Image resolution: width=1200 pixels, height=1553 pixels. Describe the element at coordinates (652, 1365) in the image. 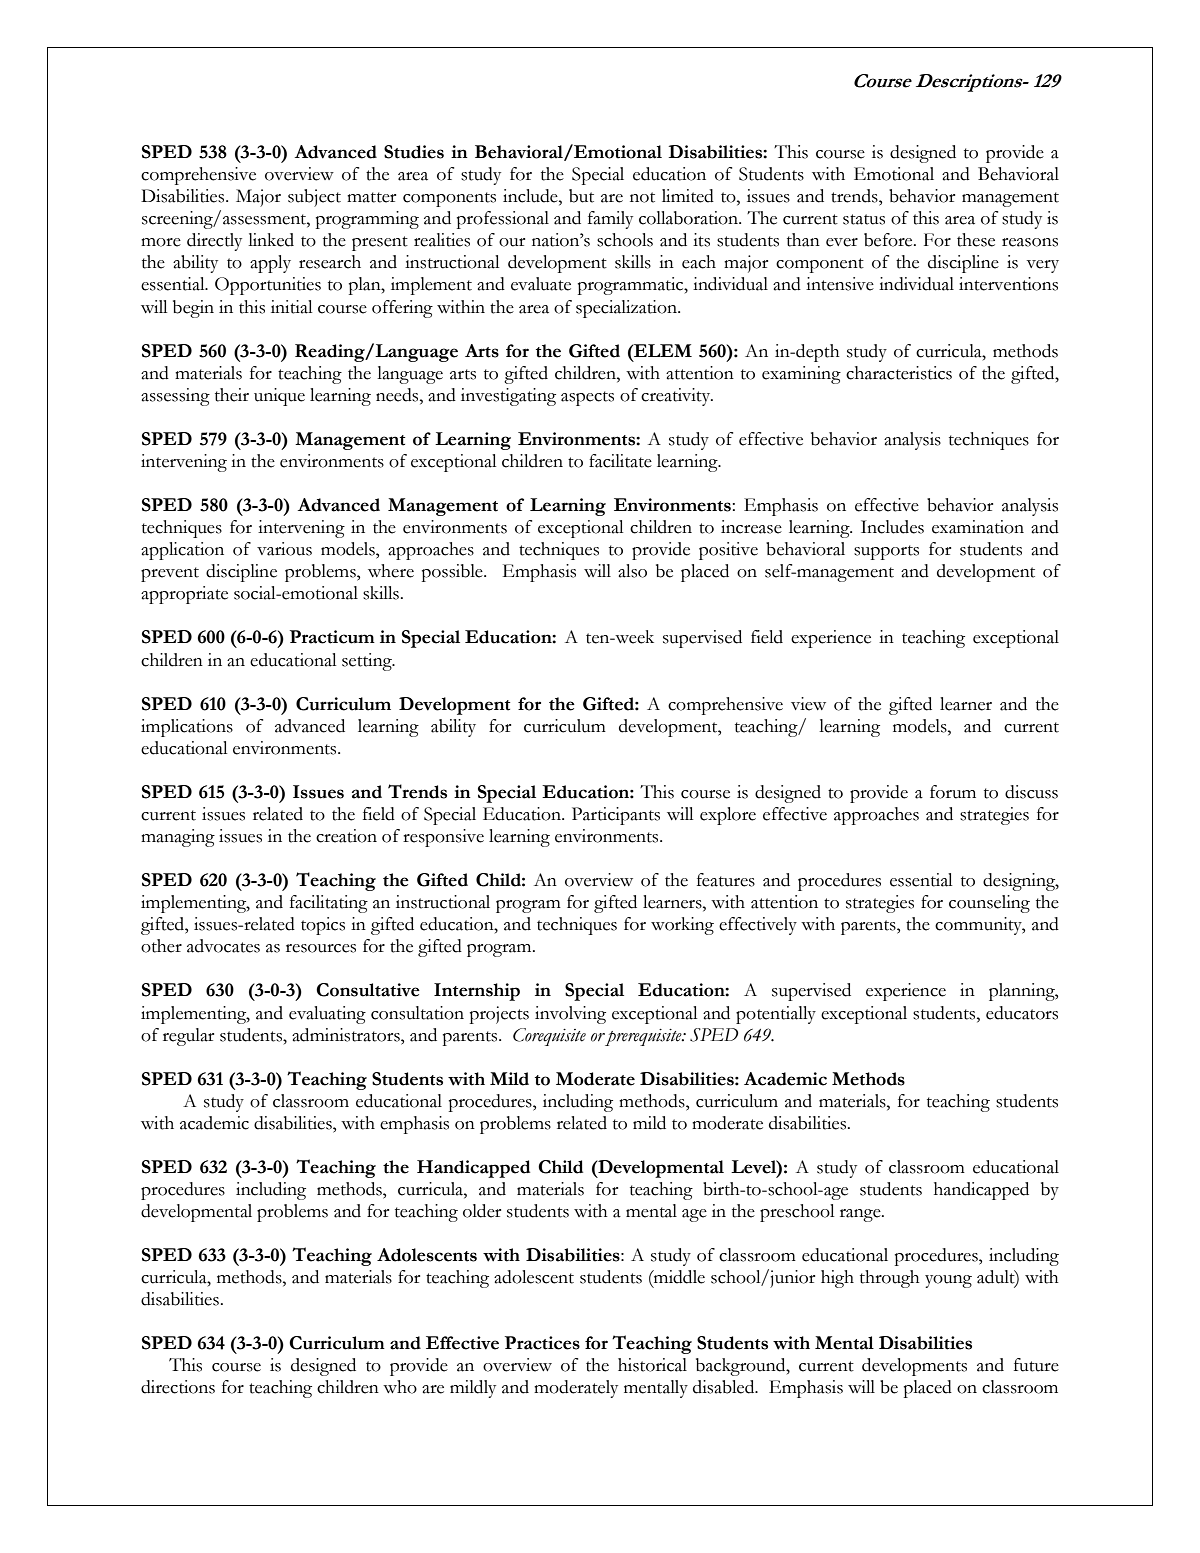

I see `historical` at that location.
